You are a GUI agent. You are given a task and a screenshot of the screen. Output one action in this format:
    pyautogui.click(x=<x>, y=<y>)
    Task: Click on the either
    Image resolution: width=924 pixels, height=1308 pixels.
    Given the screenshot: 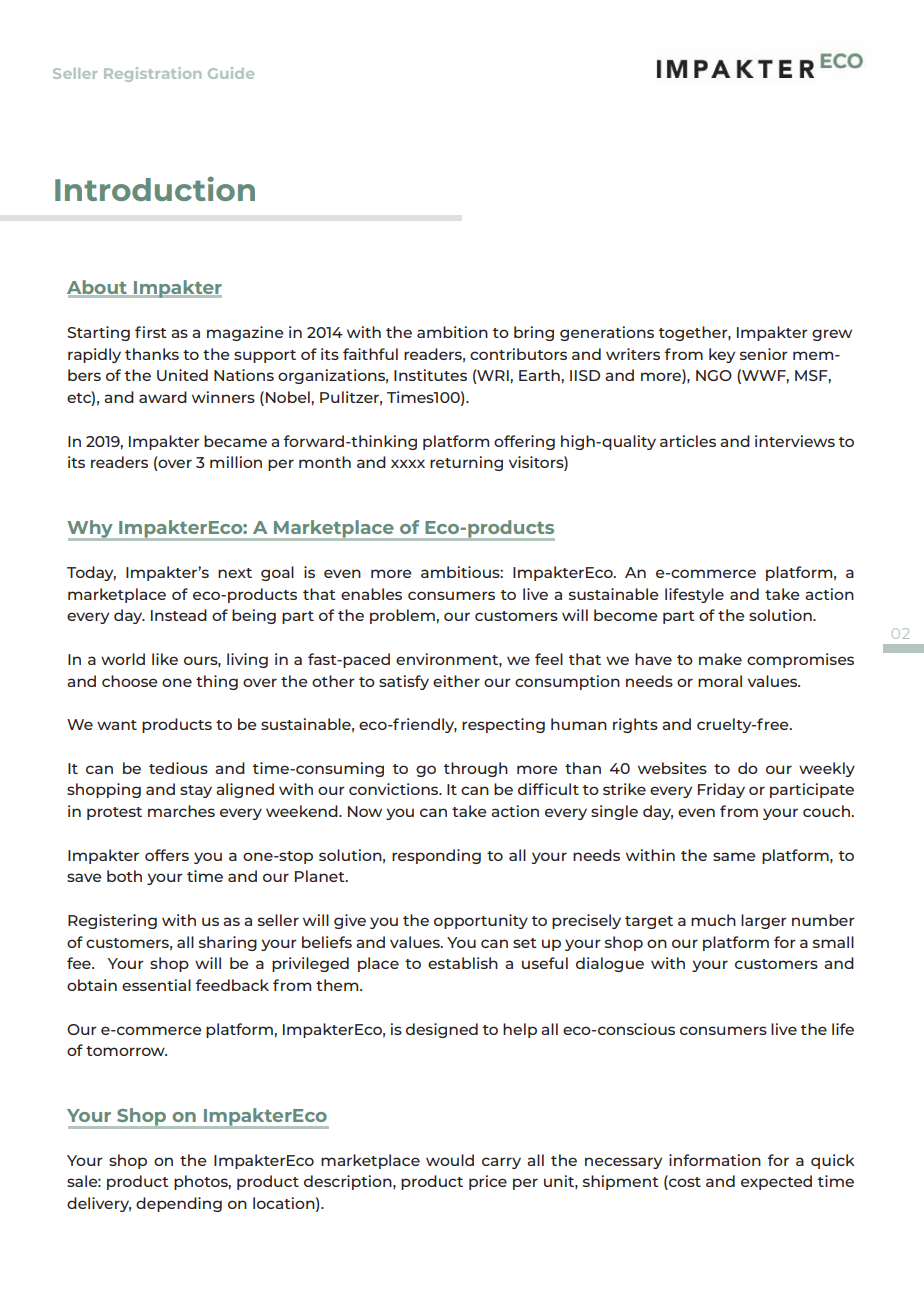 What is the action you would take?
    pyautogui.click(x=456, y=681)
